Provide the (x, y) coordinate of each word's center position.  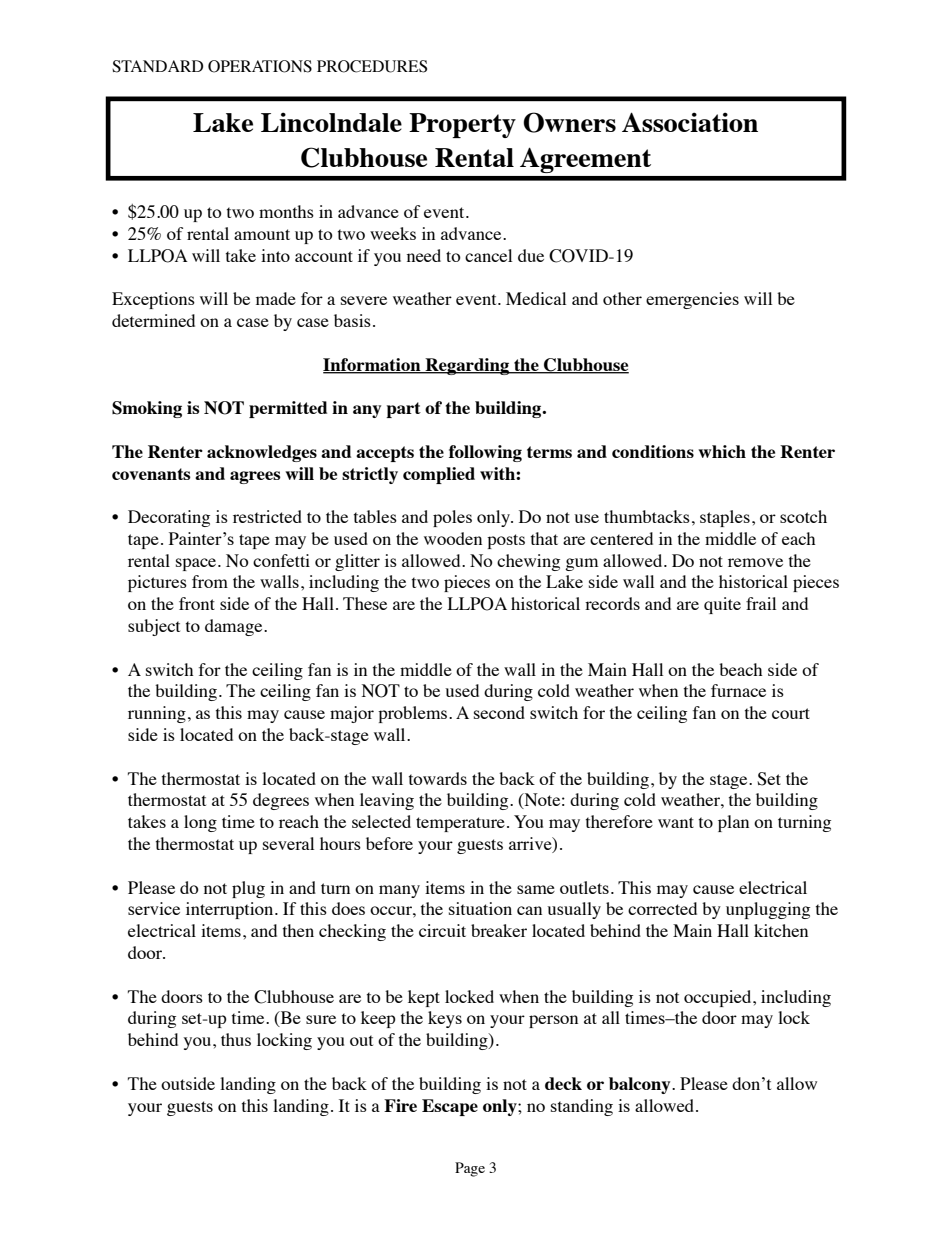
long (200, 823)
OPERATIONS (260, 66)
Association (690, 122)
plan (733, 823)
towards (438, 778)
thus (236, 1039)
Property (462, 125)
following (485, 453)
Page (470, 1169)
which (722, 451)
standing (582, 1107)
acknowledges (262, 453)
